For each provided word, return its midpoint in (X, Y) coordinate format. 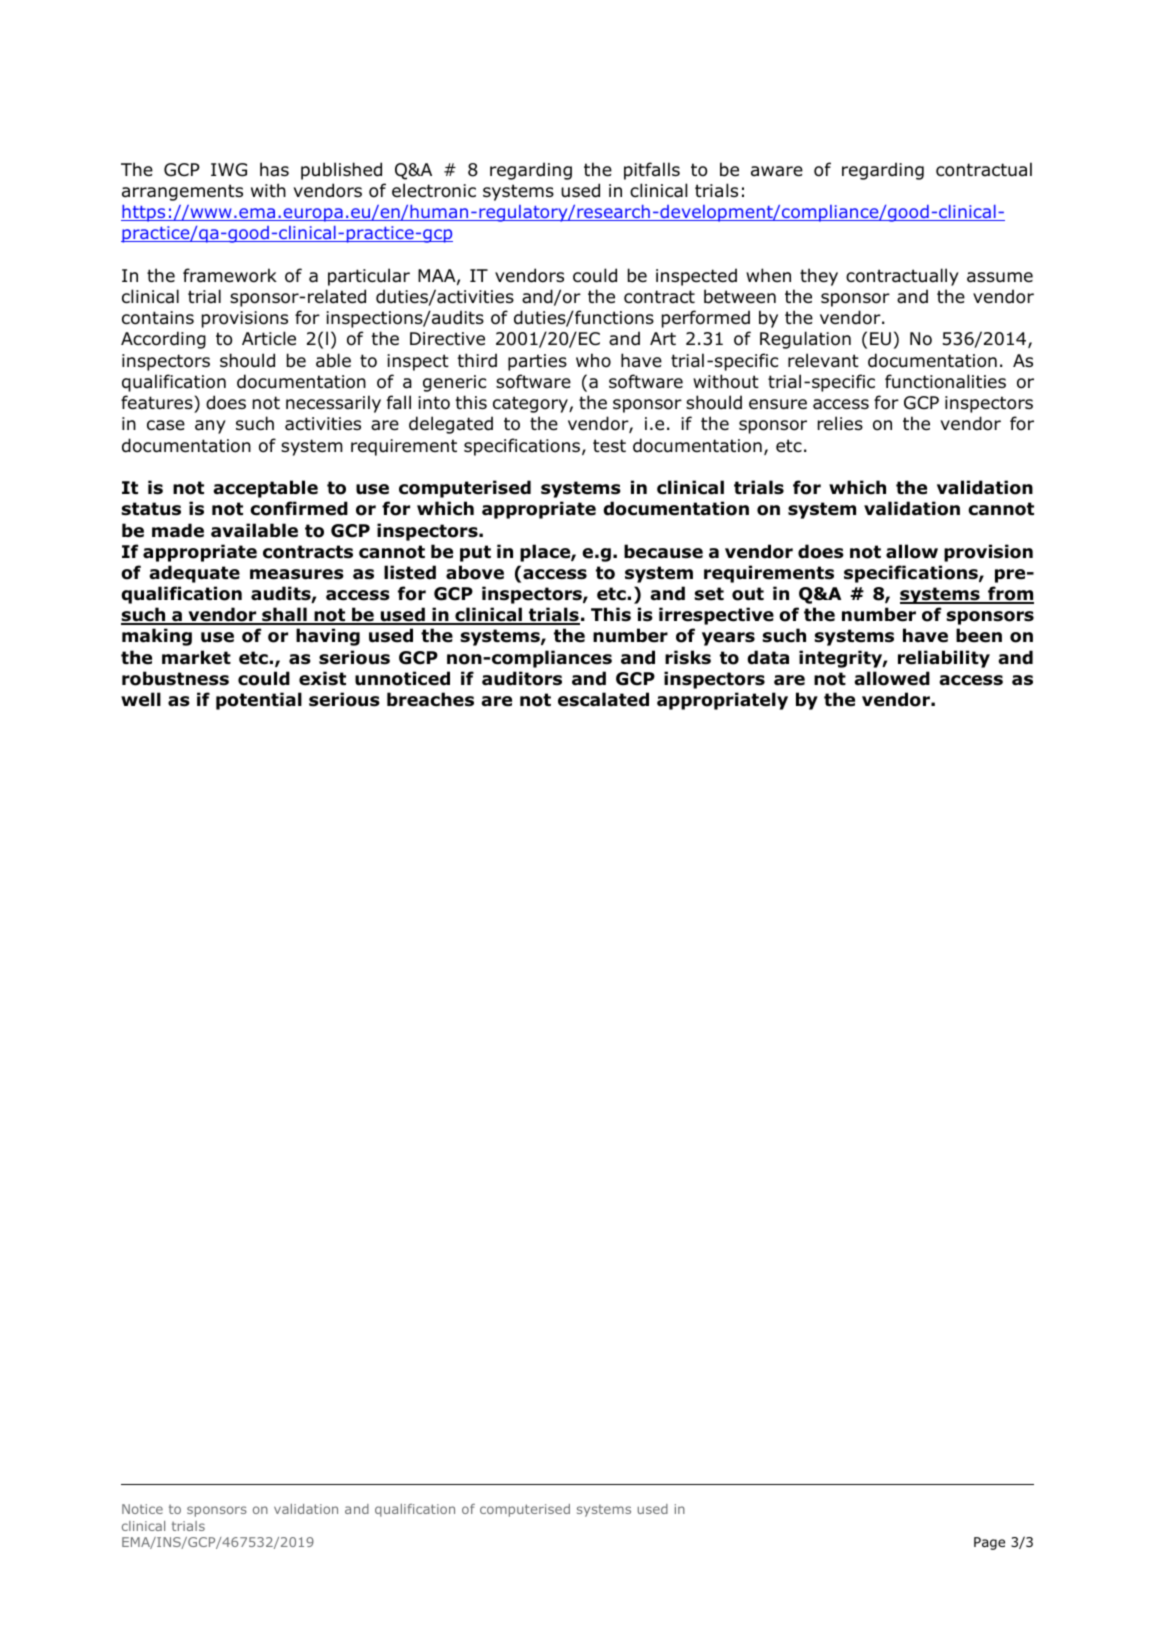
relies (840, 423)
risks (688, 657)
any (210, 427)
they (819, 277)
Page (989, 1543)
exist (322, 678)
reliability (944, 659)
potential (259, 701)
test (609, 446)
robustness (175, 678)
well (141, 699)
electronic (434, 190)
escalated (603, 699)
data (768, 657)
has (274, 169)
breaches (430, 699)
